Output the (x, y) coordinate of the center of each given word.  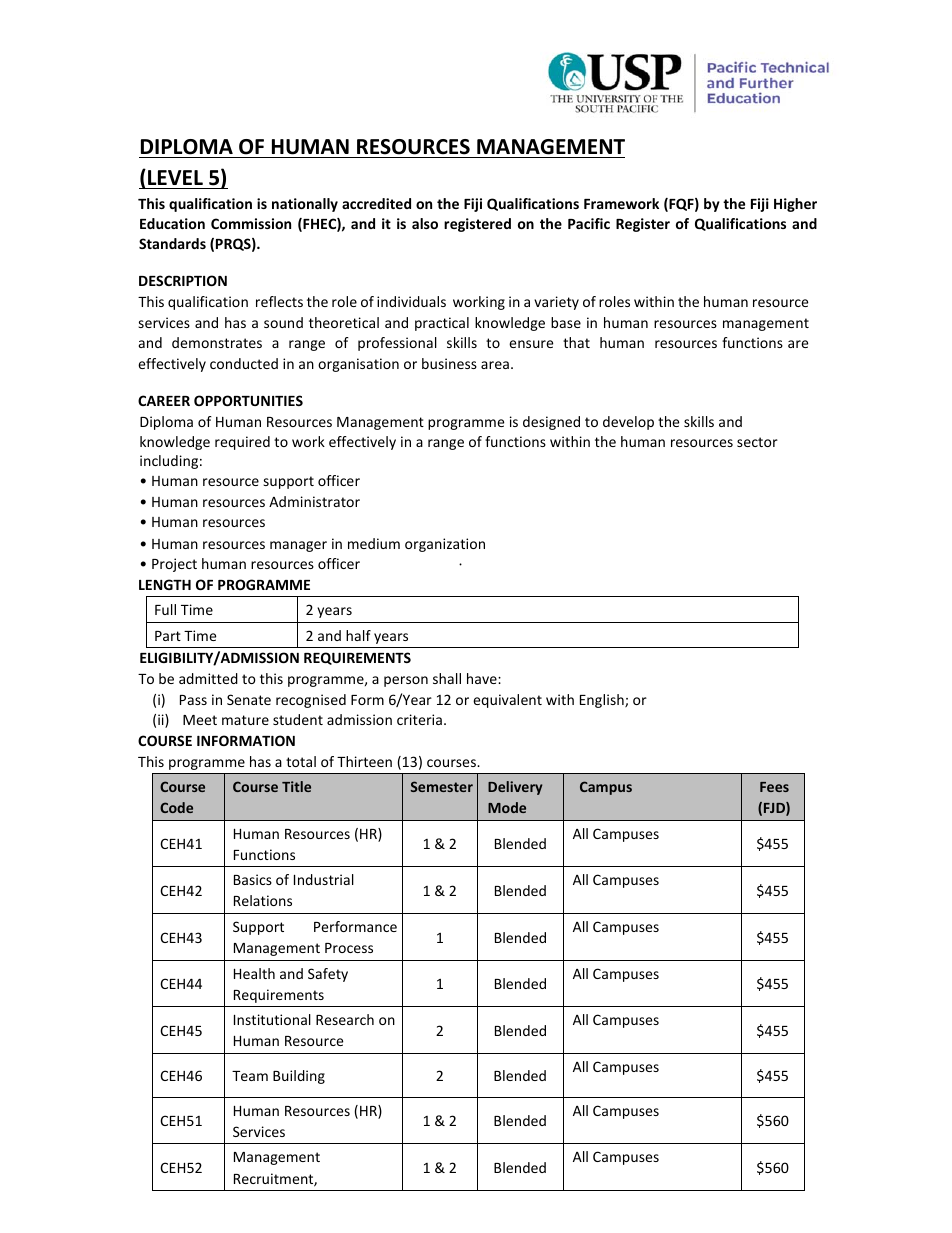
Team (250, 1076)
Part (168, 636)
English (603, 701)
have (483, 678)
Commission (251, 223)
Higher (795, 205)
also (425, 223)
